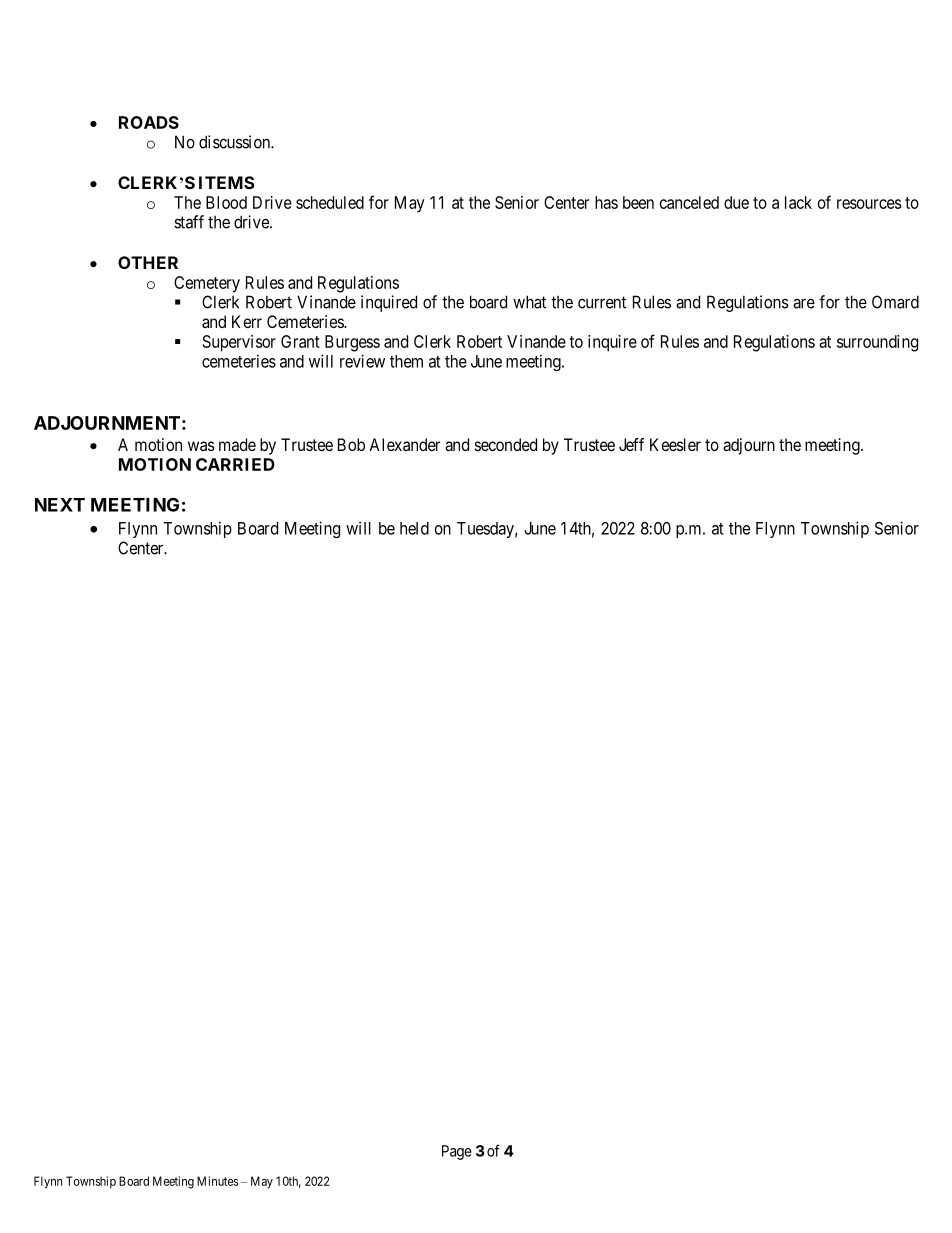 This screenshot has height=1233, width=952. What do you see at coordinates (235, 464) in the screenshot?
I see `CARRIED` at bounding box center [235, 464].
